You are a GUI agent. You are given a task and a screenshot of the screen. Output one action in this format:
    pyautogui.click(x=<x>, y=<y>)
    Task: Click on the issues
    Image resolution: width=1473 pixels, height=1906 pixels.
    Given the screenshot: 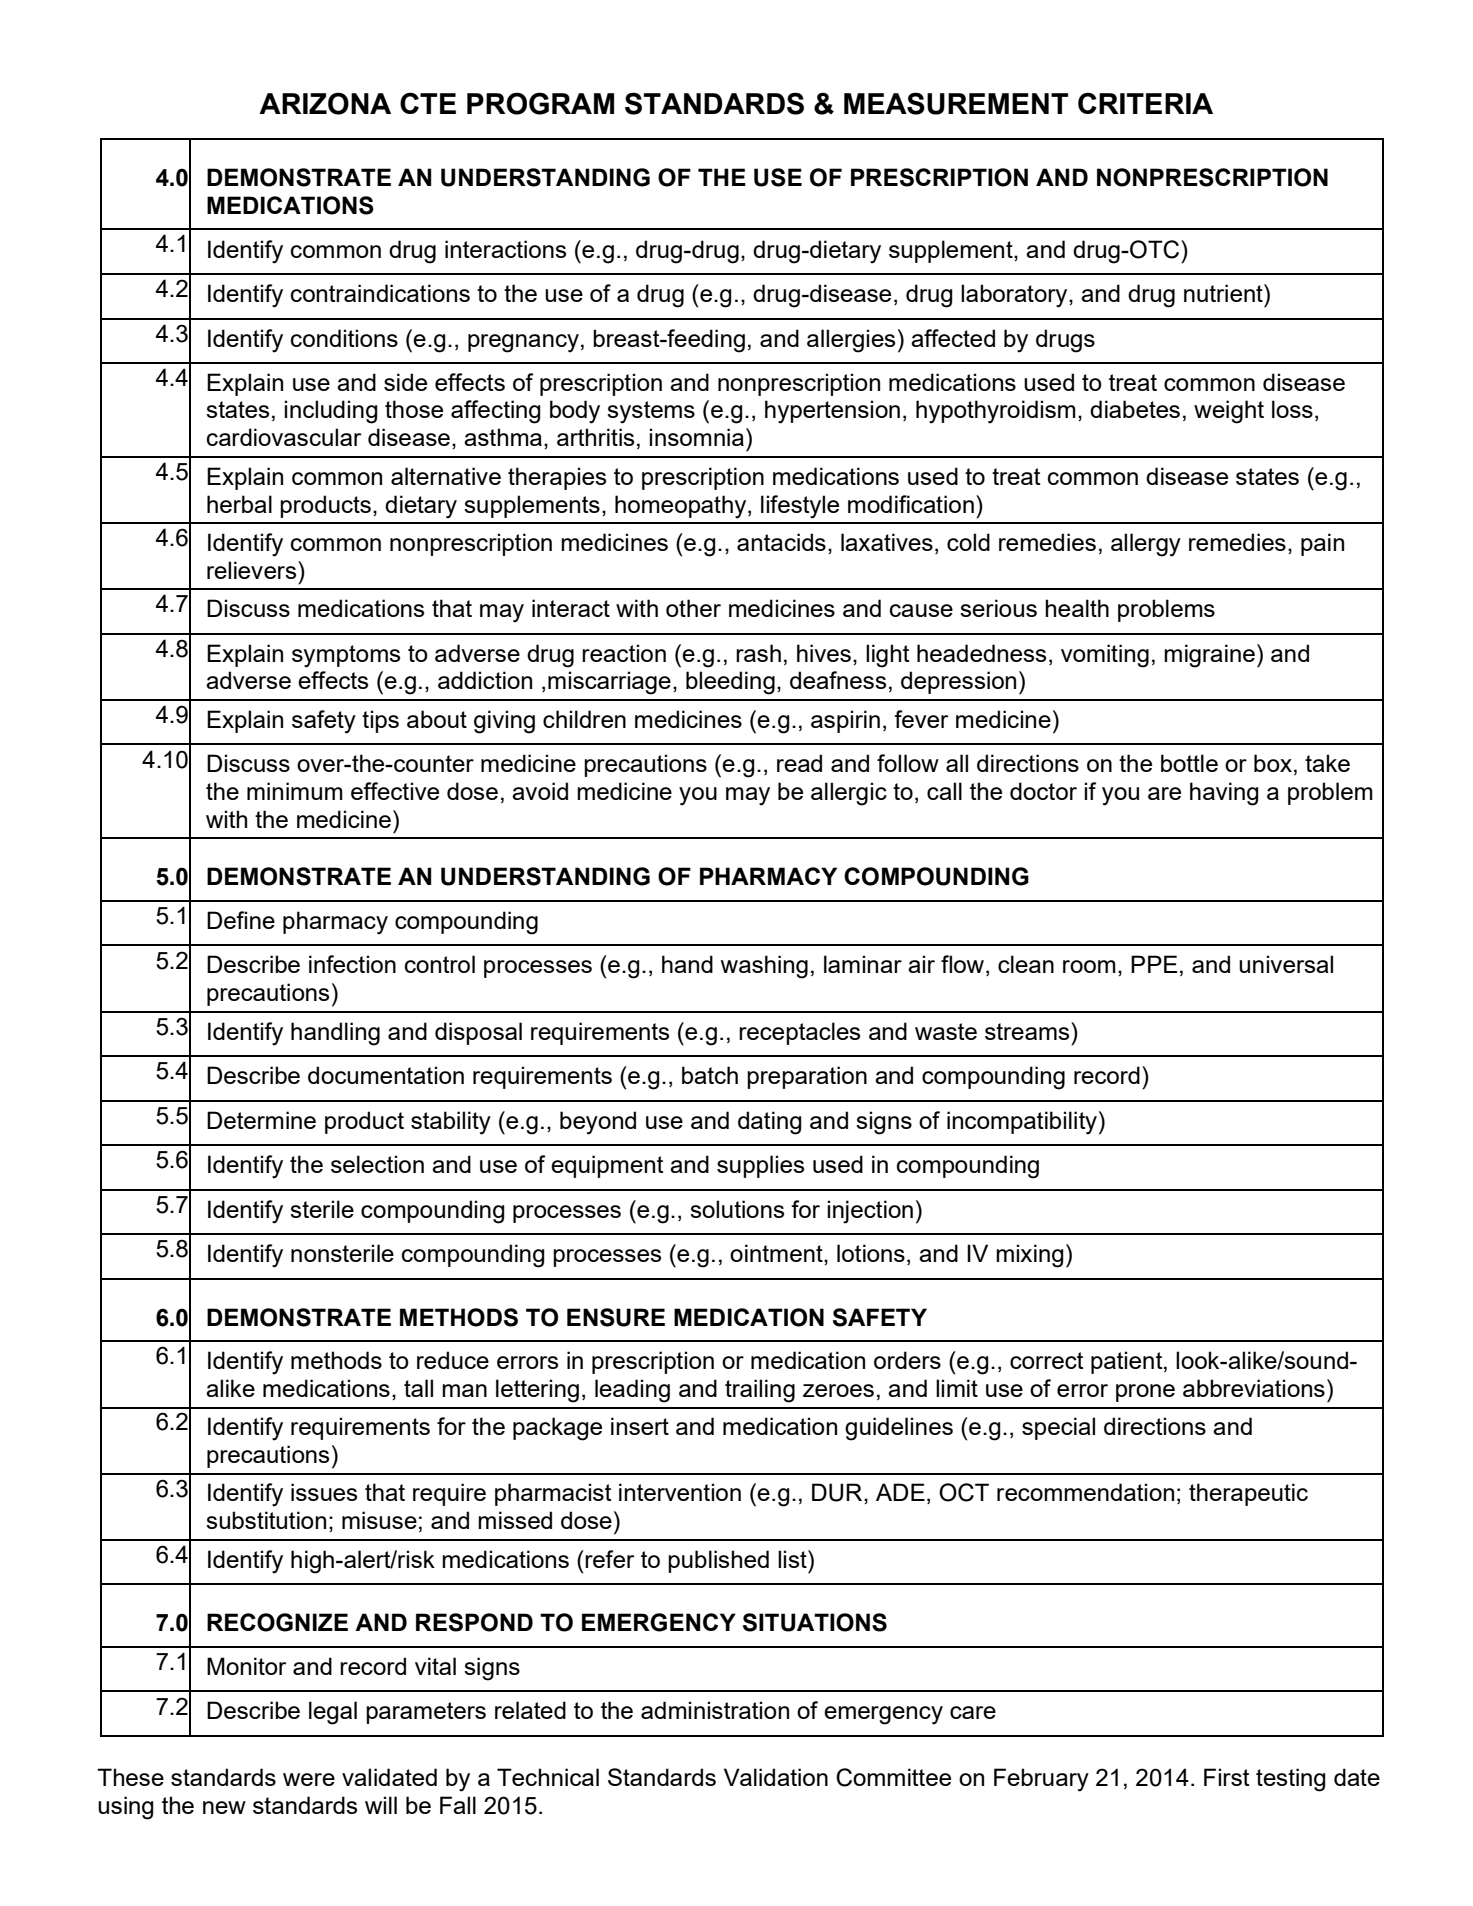 What is the action you would take?
    pyautogui.click(x=324, y=1492)
